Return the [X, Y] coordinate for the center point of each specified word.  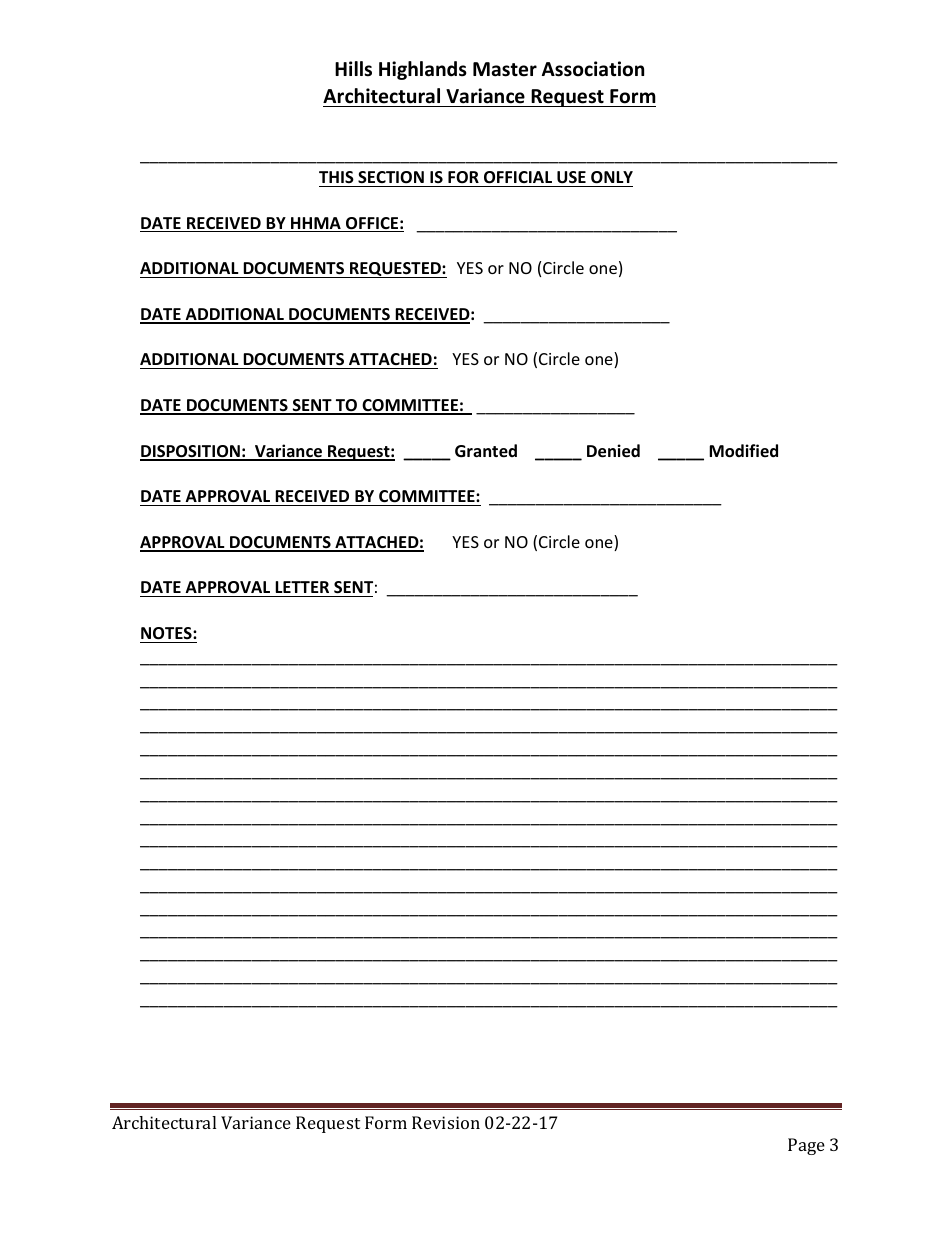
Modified [743, 451]
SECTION [391, 177]
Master [505, 69]
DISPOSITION [191, 452]
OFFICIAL [518, 177]
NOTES [167, 633]
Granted [486, 451]
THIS [336, 177]
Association [593, 69]
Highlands [423, 70]
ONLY [612, 177]
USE [571, 177]
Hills [353, 69]
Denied [613, 451]
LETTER [302, 587]
